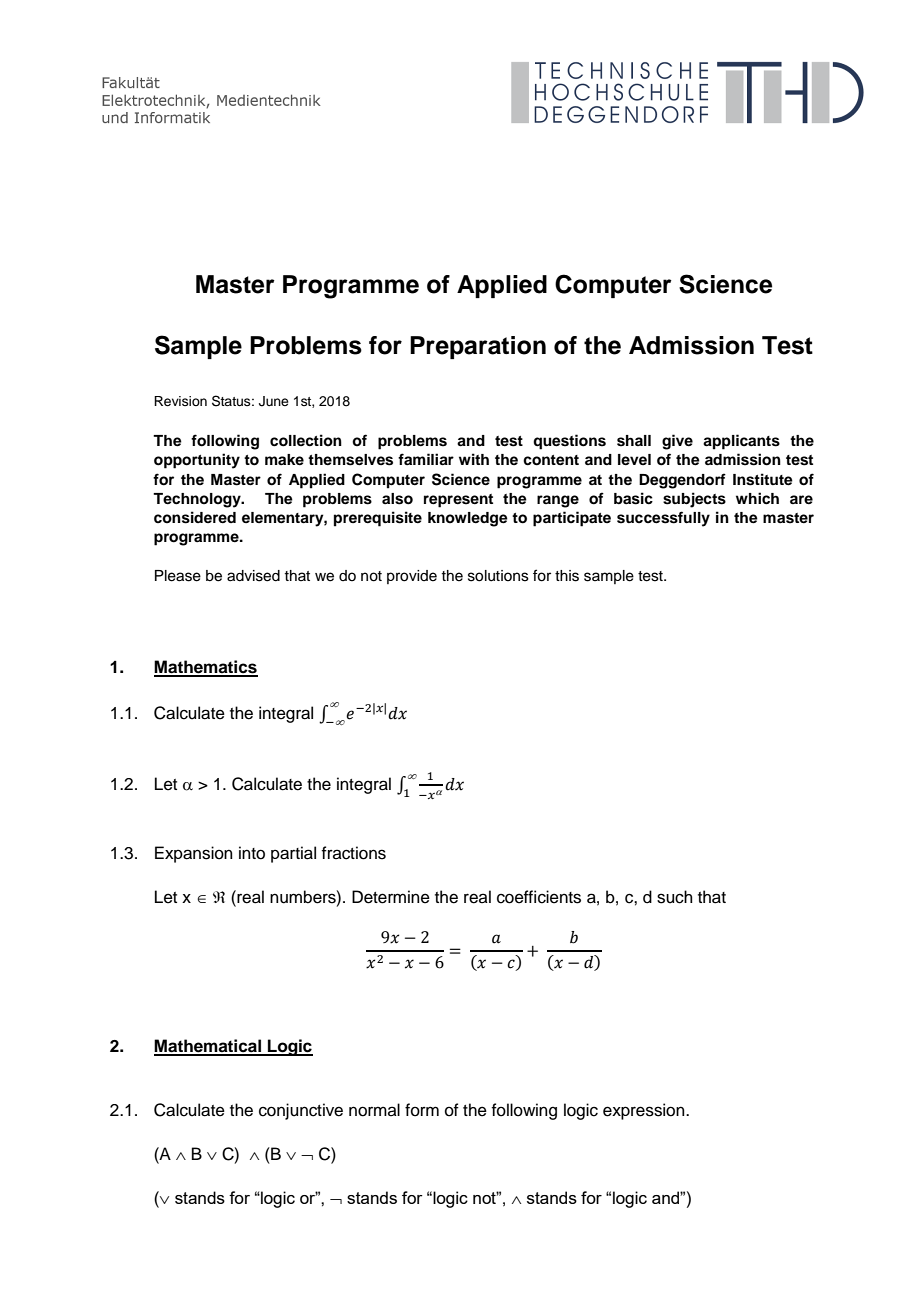  What do you see at coordinates (498, 576) in the screenshot?
I see `solutions` at bounding box center [498, 576].
